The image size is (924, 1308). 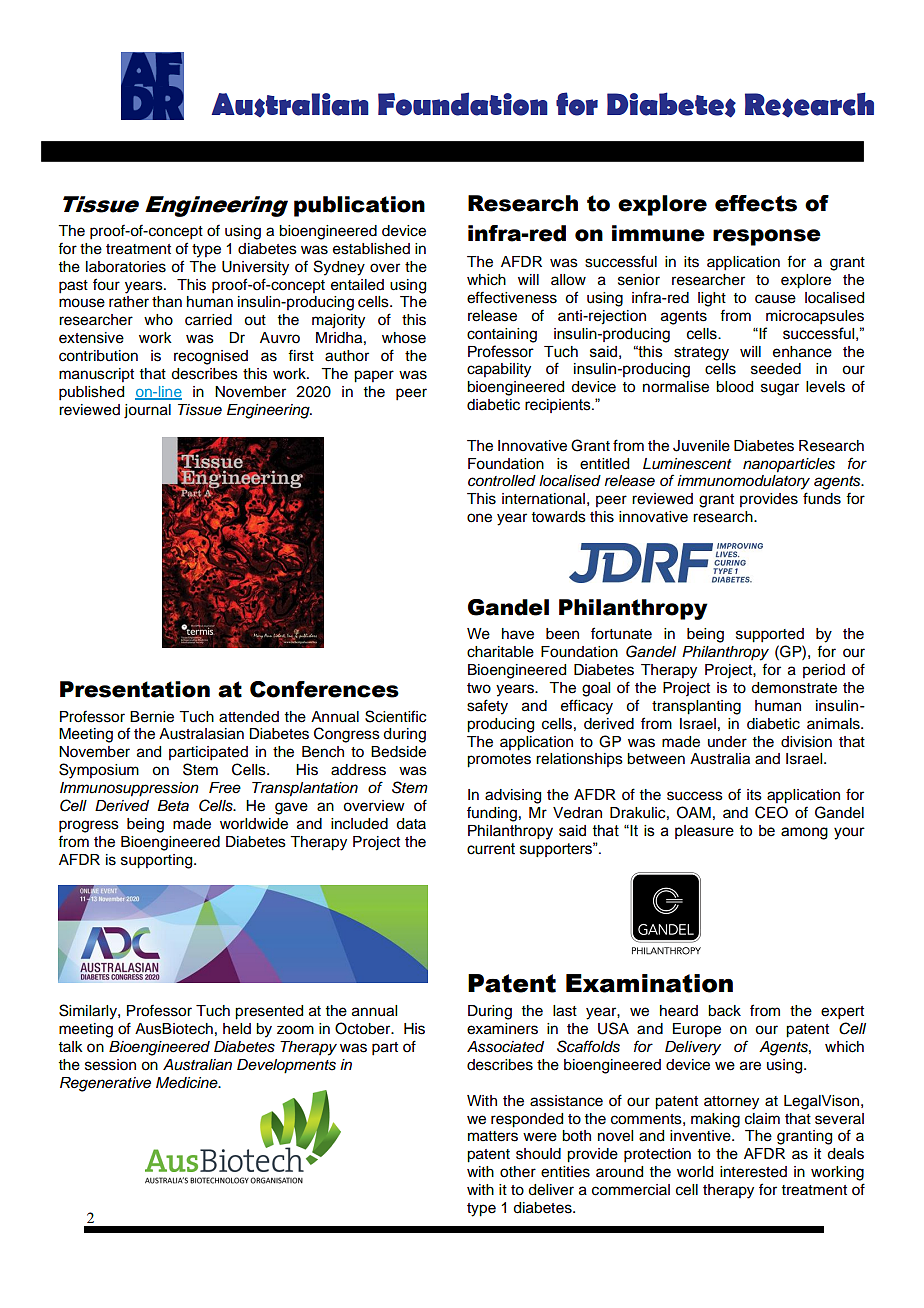 What do you see at coordinates (135, 689) in the screenshot?
I see `Presentation` at bounding box center [135, 689].
